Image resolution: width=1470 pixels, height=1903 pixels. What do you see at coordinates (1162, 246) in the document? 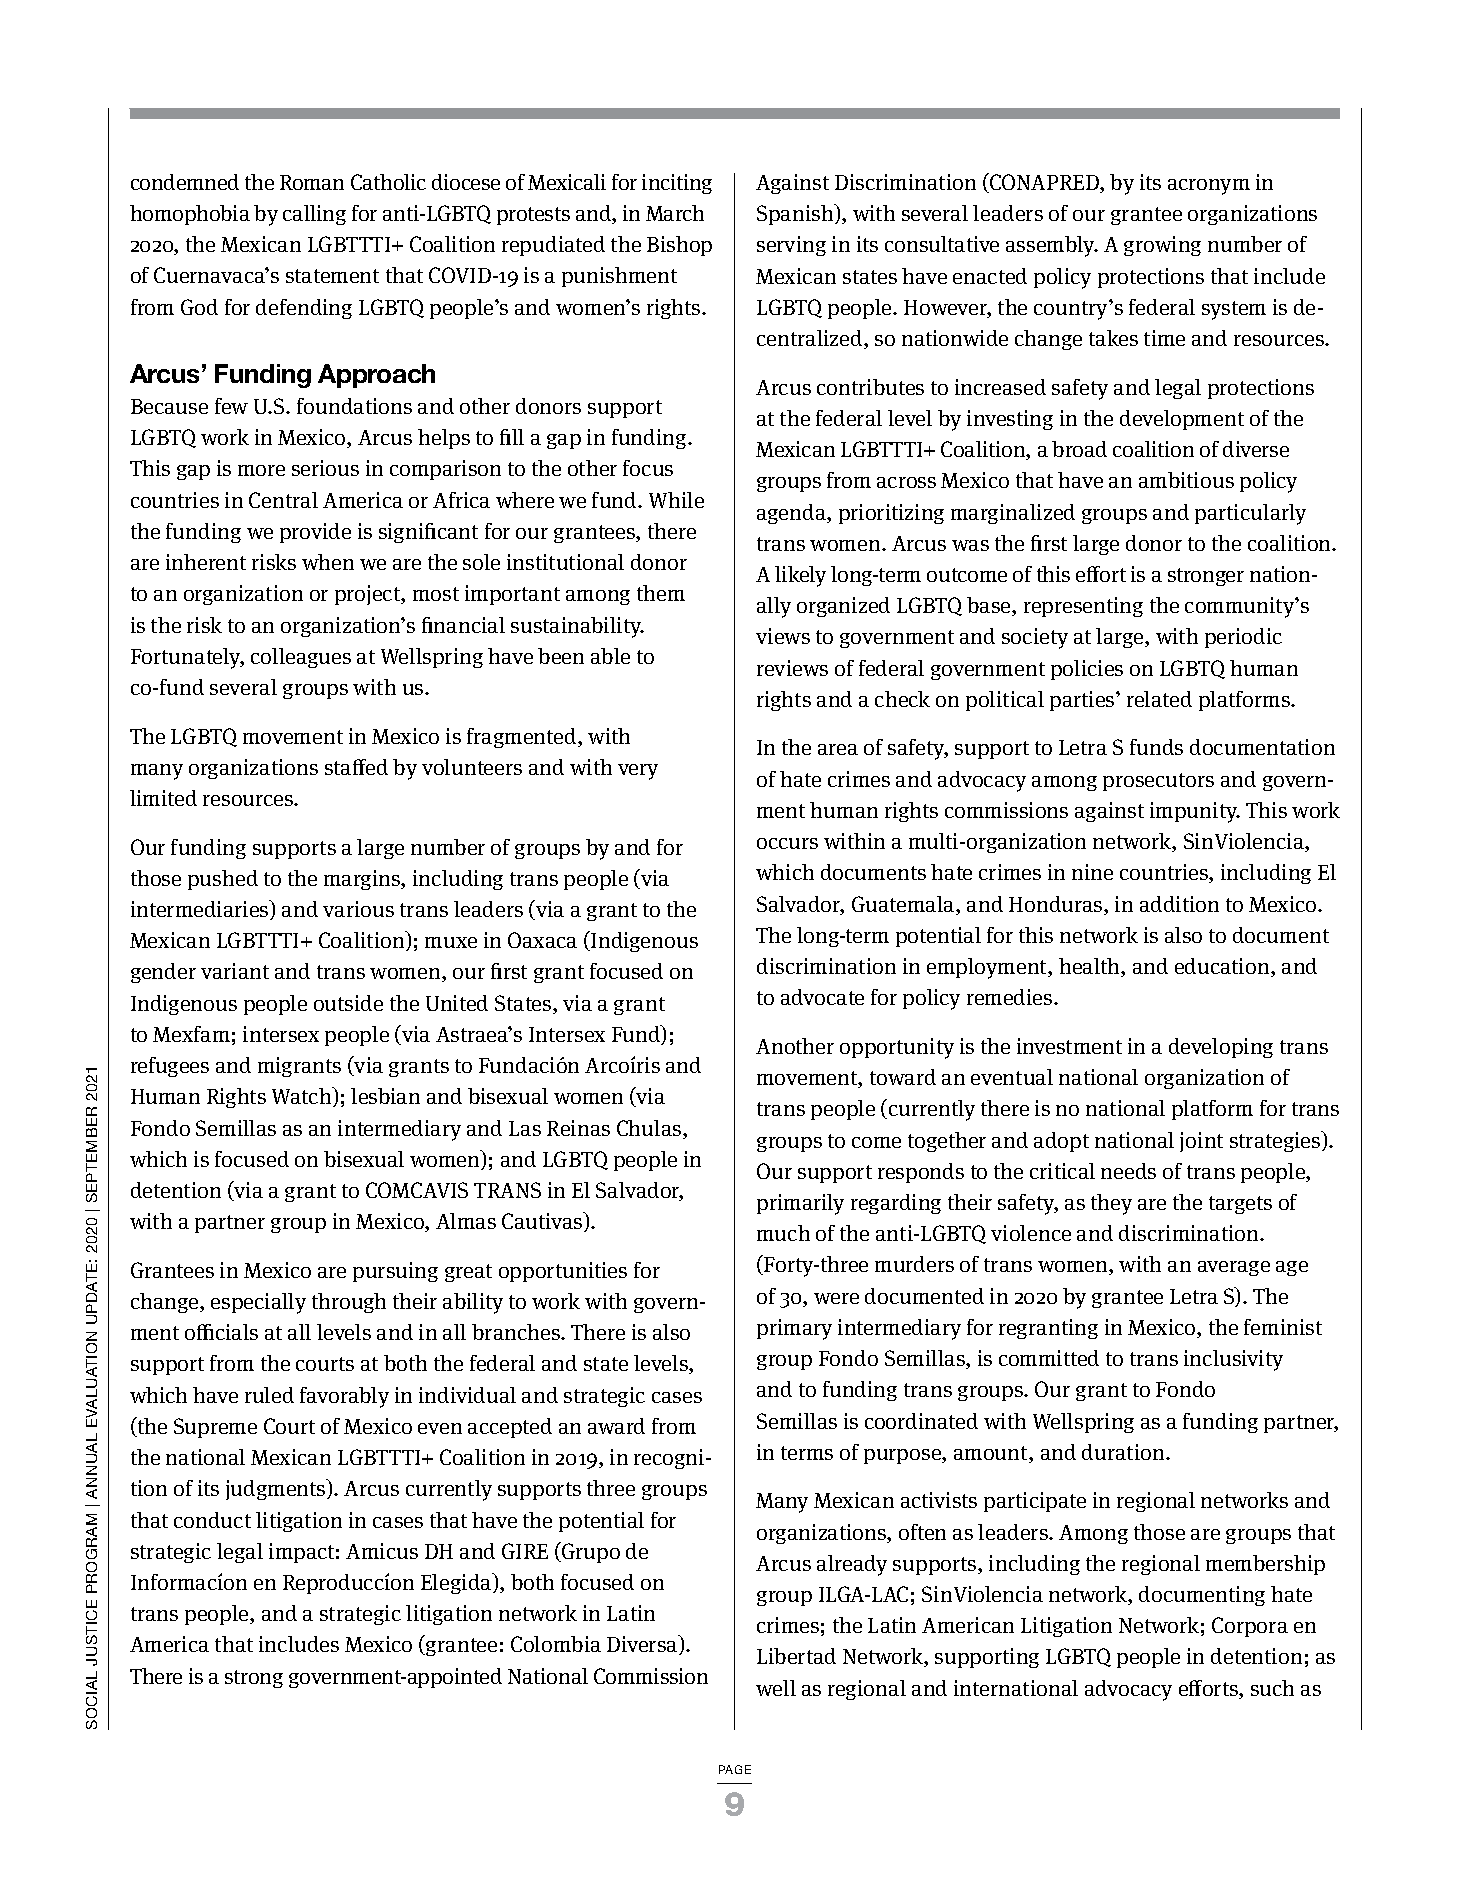
I see `growing` at bounding box center [1162, 246].
